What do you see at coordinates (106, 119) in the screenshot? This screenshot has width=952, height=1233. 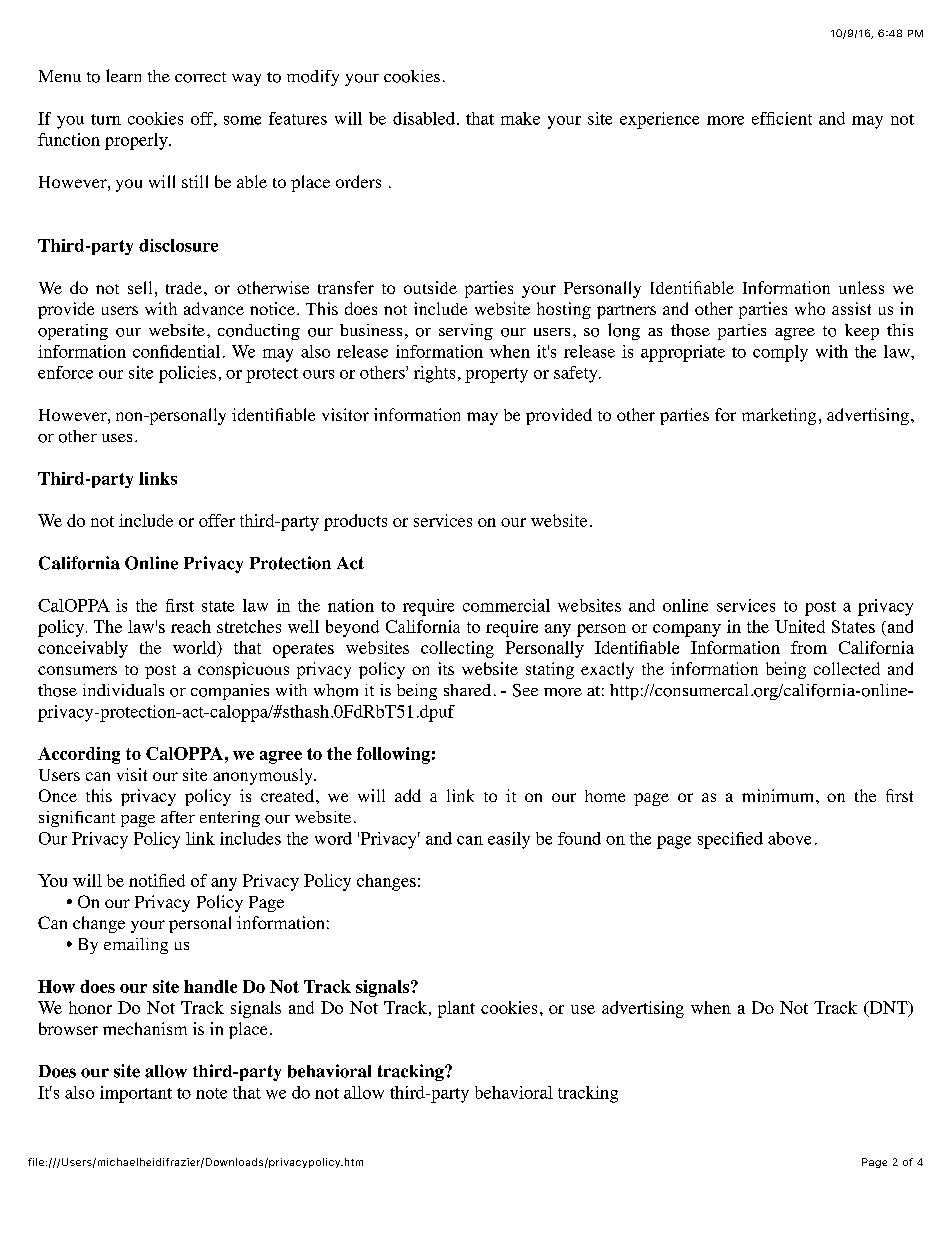 I see `turn` at bounding box center [106, 119].
